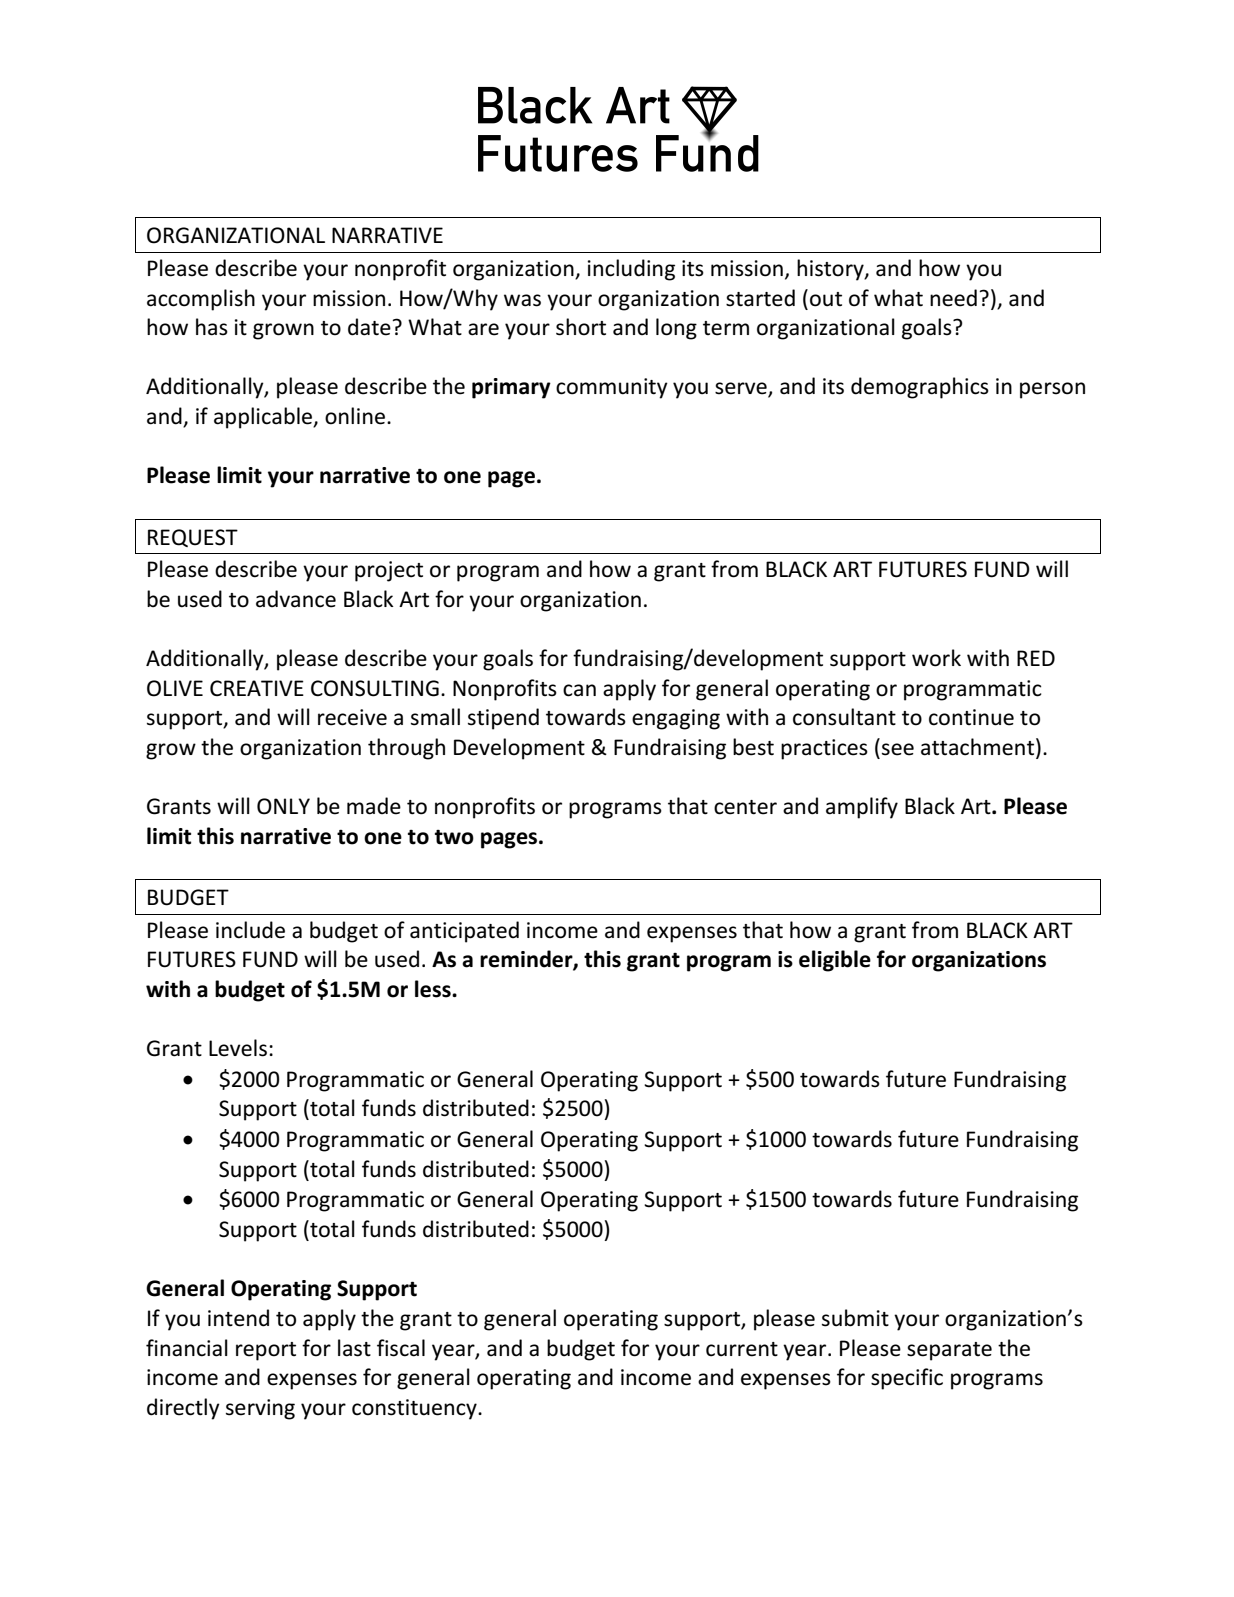 This page has height=1597, width=1234. What do you see at coordinates (953, 298) in the page?
I see `need` at bounding box center [953, 298].
